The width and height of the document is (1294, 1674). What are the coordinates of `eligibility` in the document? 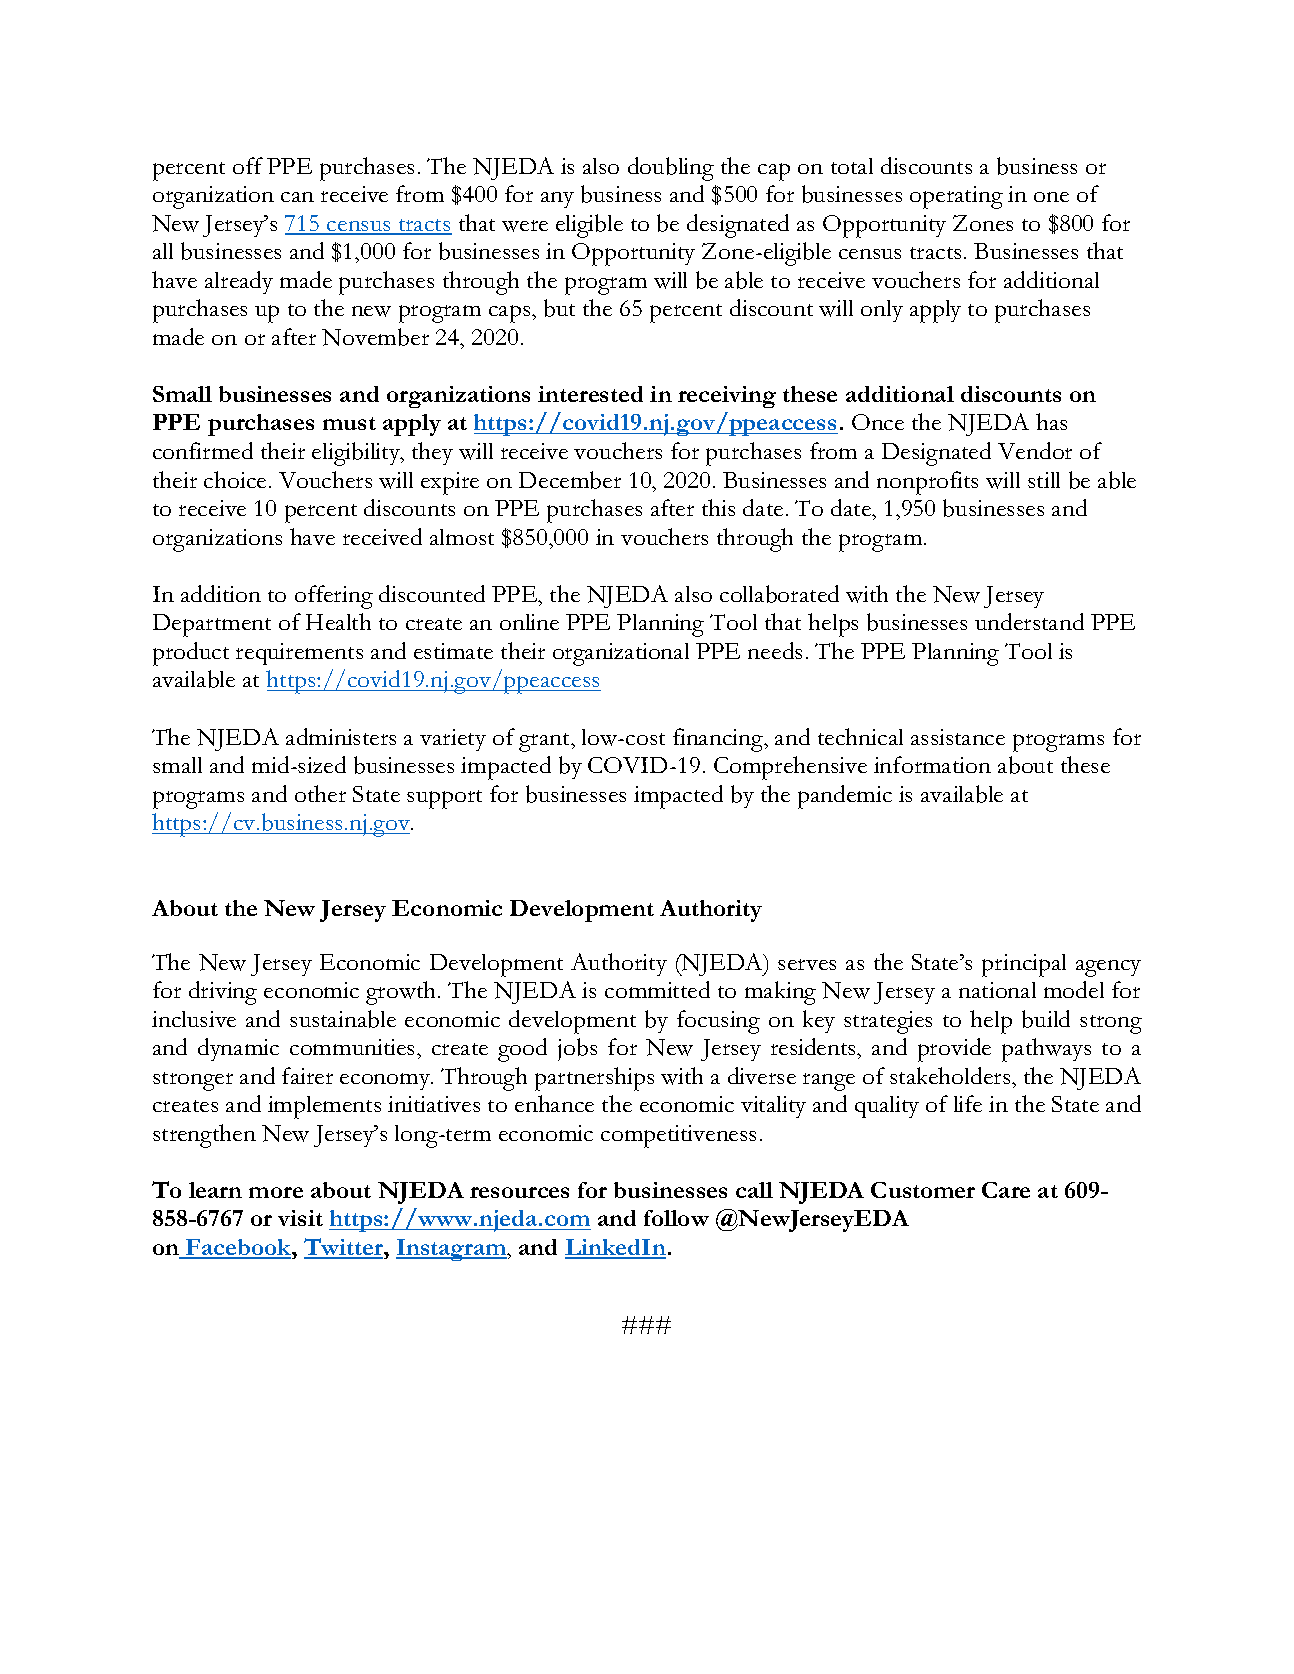 It's located at (357, 454).
